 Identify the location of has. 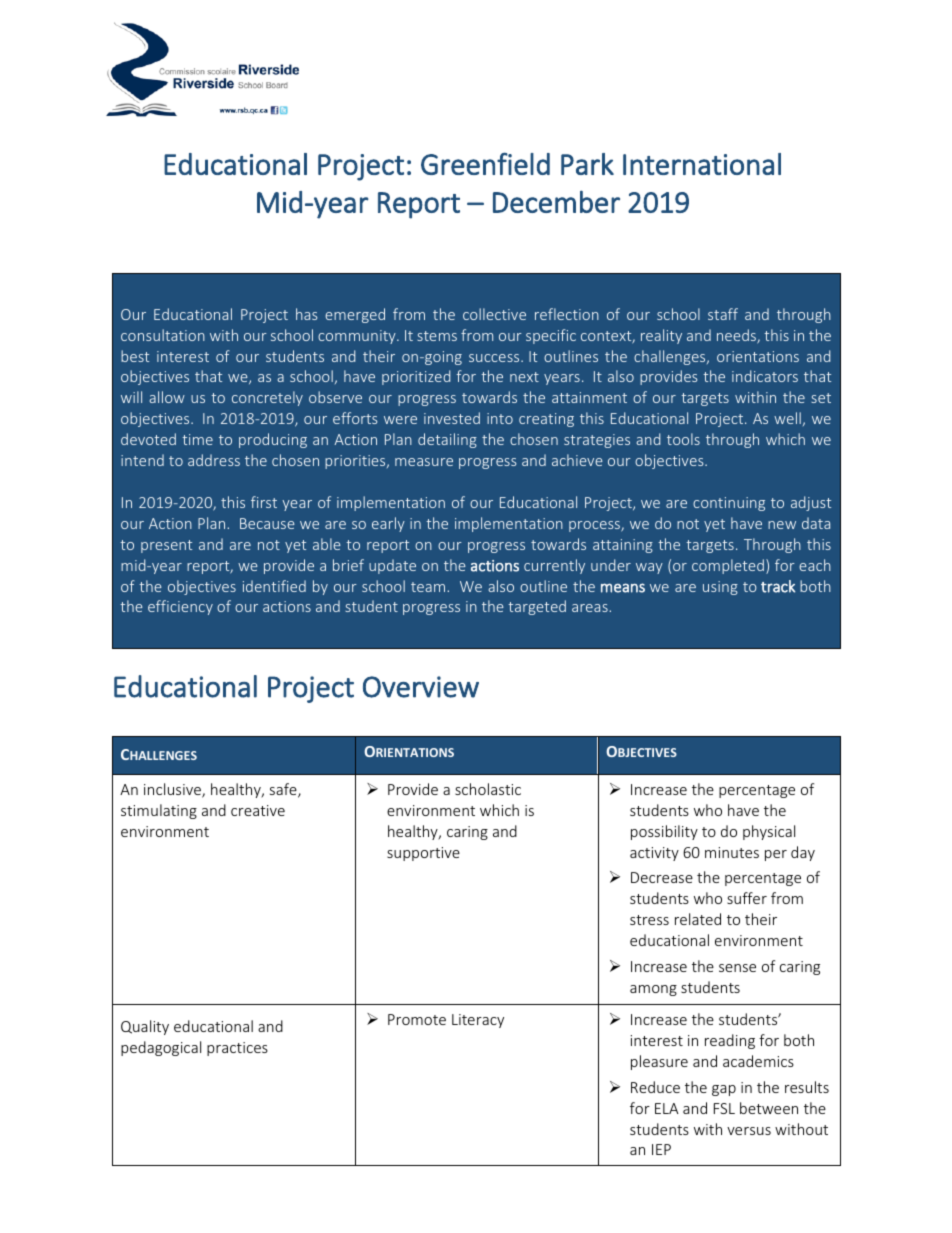
(307, 314).
